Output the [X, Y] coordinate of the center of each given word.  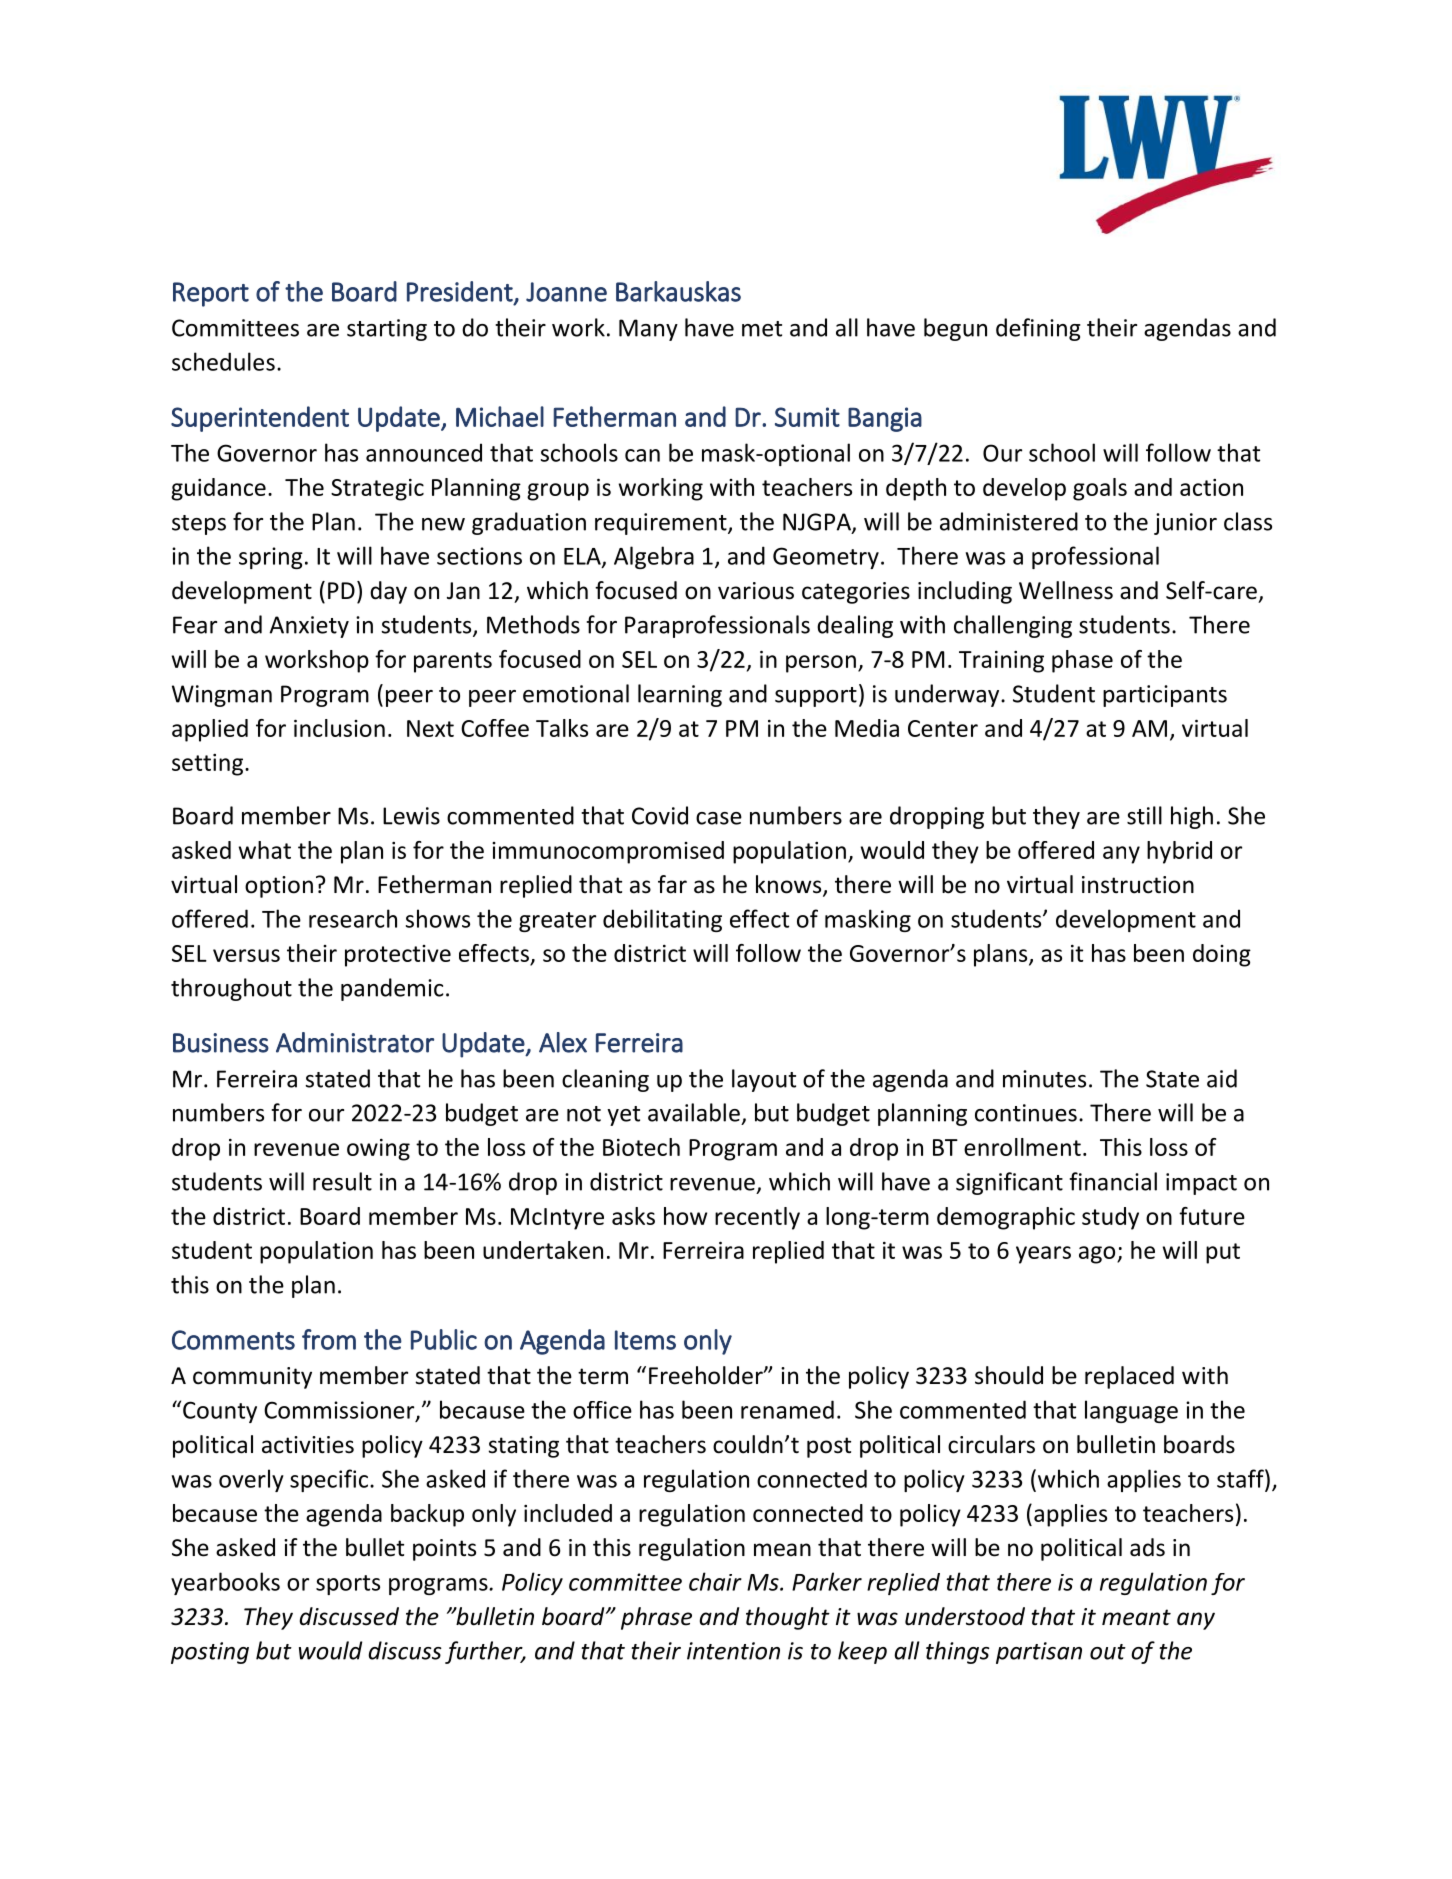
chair [715, 1581]
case [719, 818]
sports [348, 1585]
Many [648, 330]
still [1144, 815]
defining [1038, 329]
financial [1113, 1181]
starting [387, 330]
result [342, 1181]
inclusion [339, 728]
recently [757, 1218]
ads [1147, 1547]
